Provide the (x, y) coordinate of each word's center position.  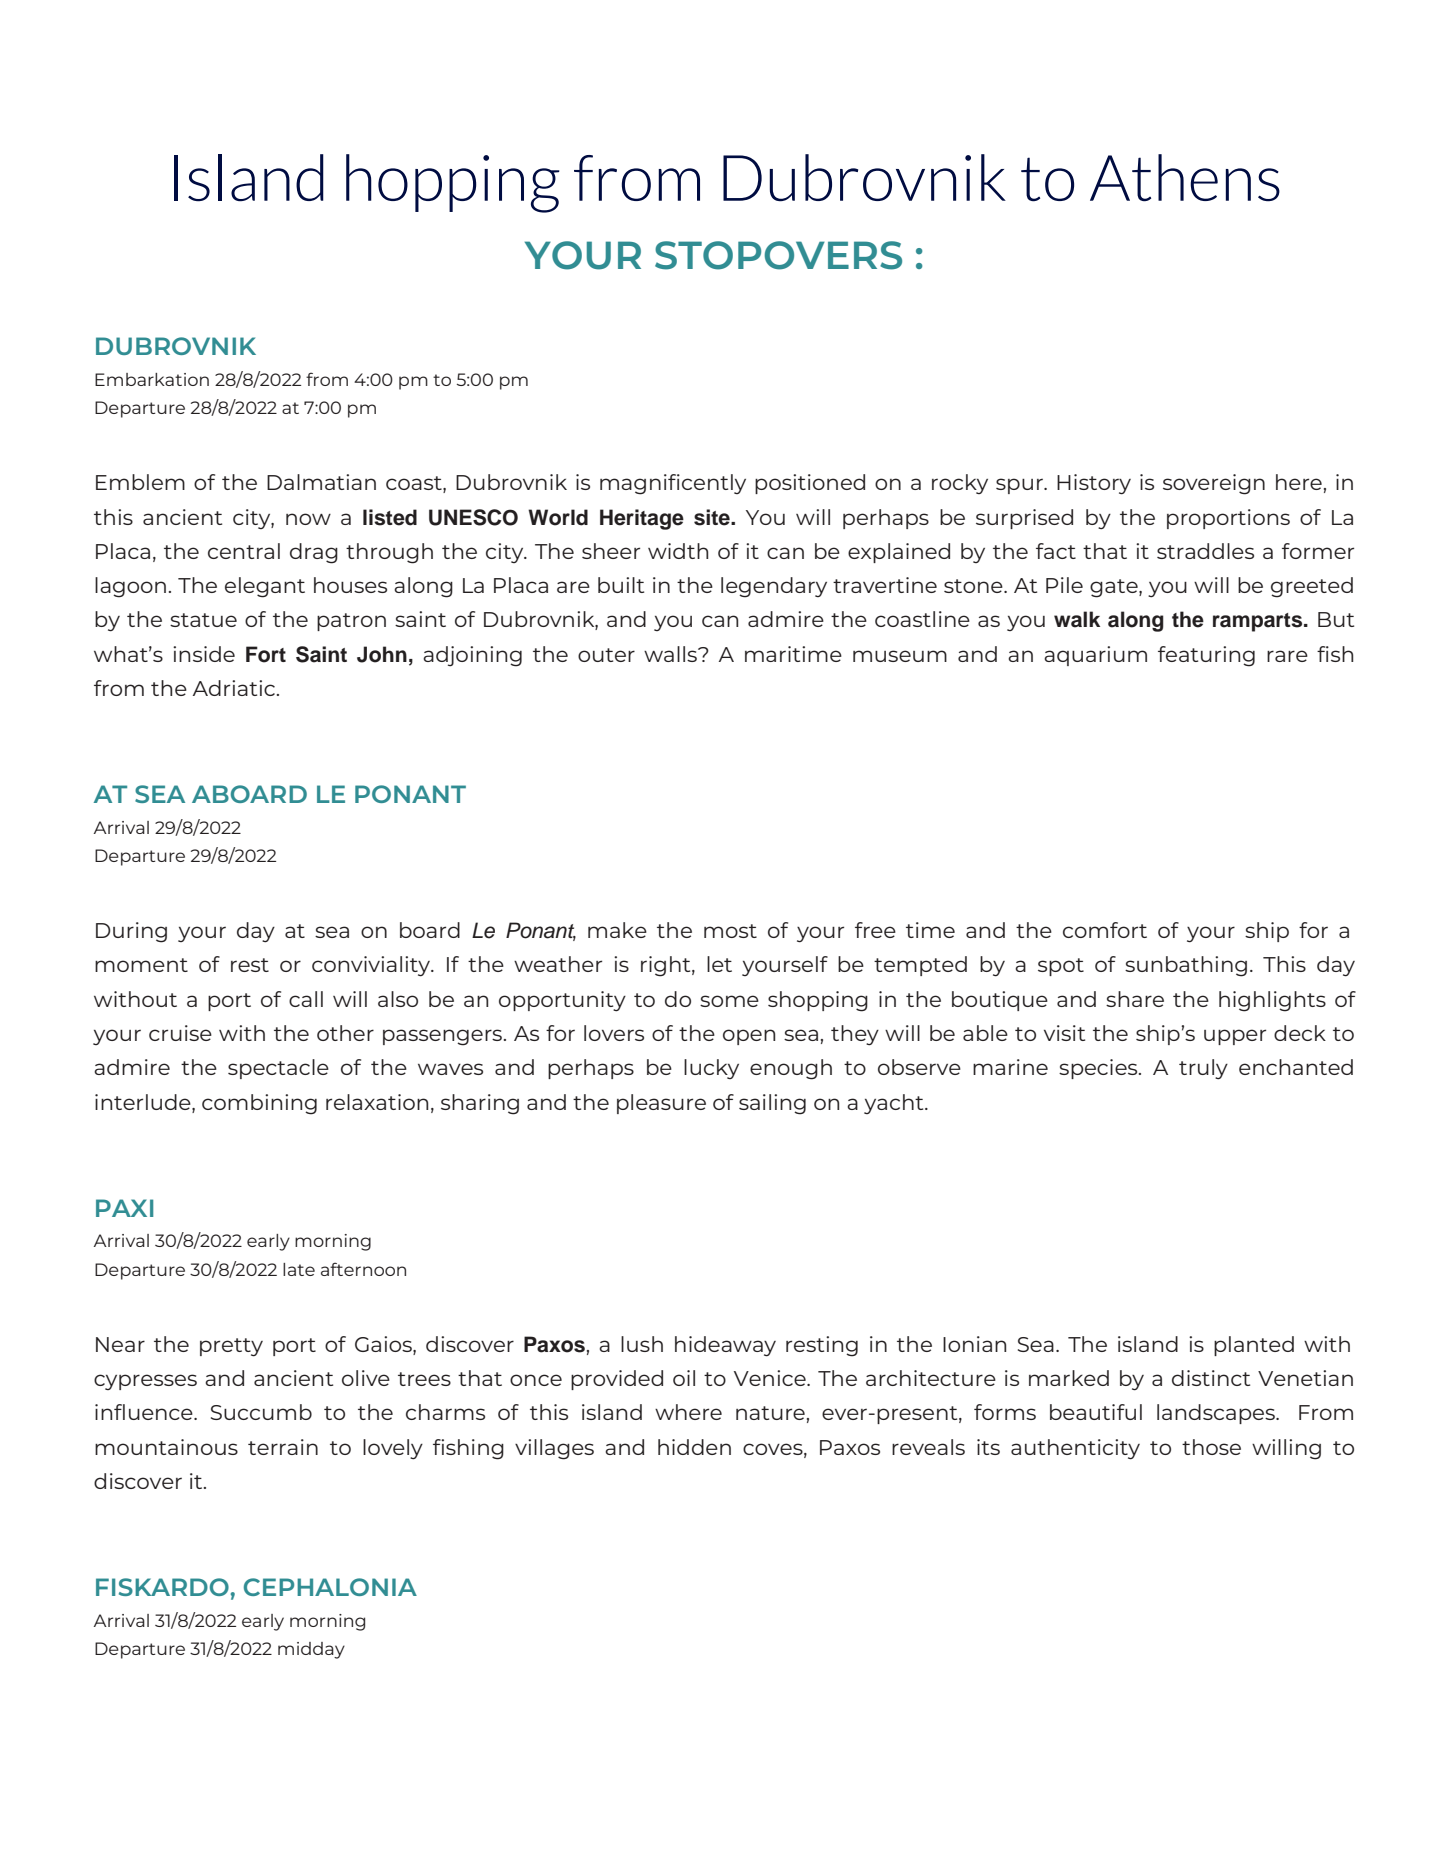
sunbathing (1186, 966)
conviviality (372, 966)
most (730, 931)
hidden (694, 1447)
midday (311, 1650)
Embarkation (152, 379)
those (1211, 1447)
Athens (1185, 178)
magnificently (673, 484)
